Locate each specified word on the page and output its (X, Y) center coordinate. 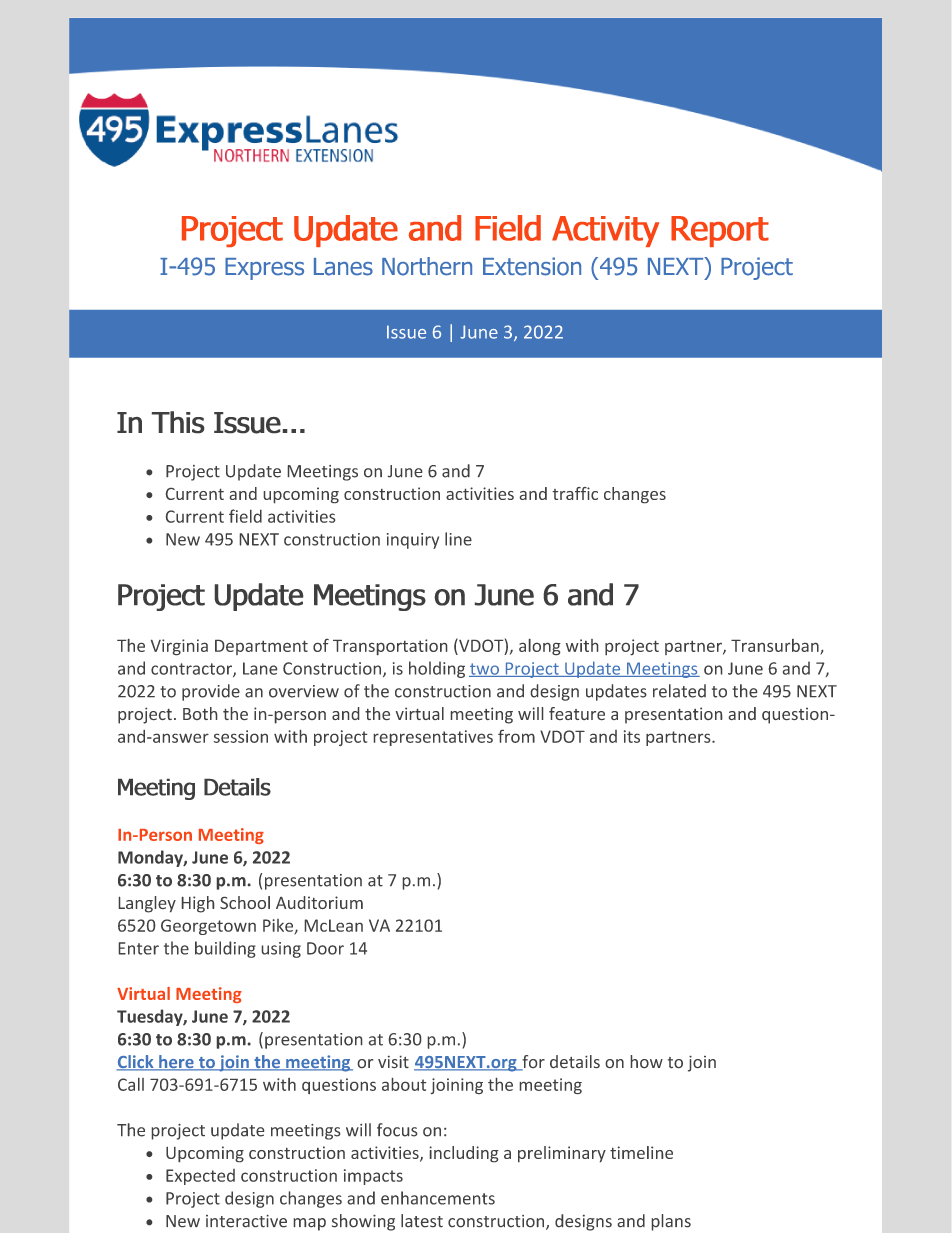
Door (325, 948)
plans (671, 1222)
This (178, 422)
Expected (200, 1177)
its (632, 736)
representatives (433, 738)
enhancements (438, 1198)
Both (200, 713)
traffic (575, 493)
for (532, 1063)
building (225, 949)
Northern (427, 266)
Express (264, 269)
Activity (605, 231)
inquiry (413, 541)
